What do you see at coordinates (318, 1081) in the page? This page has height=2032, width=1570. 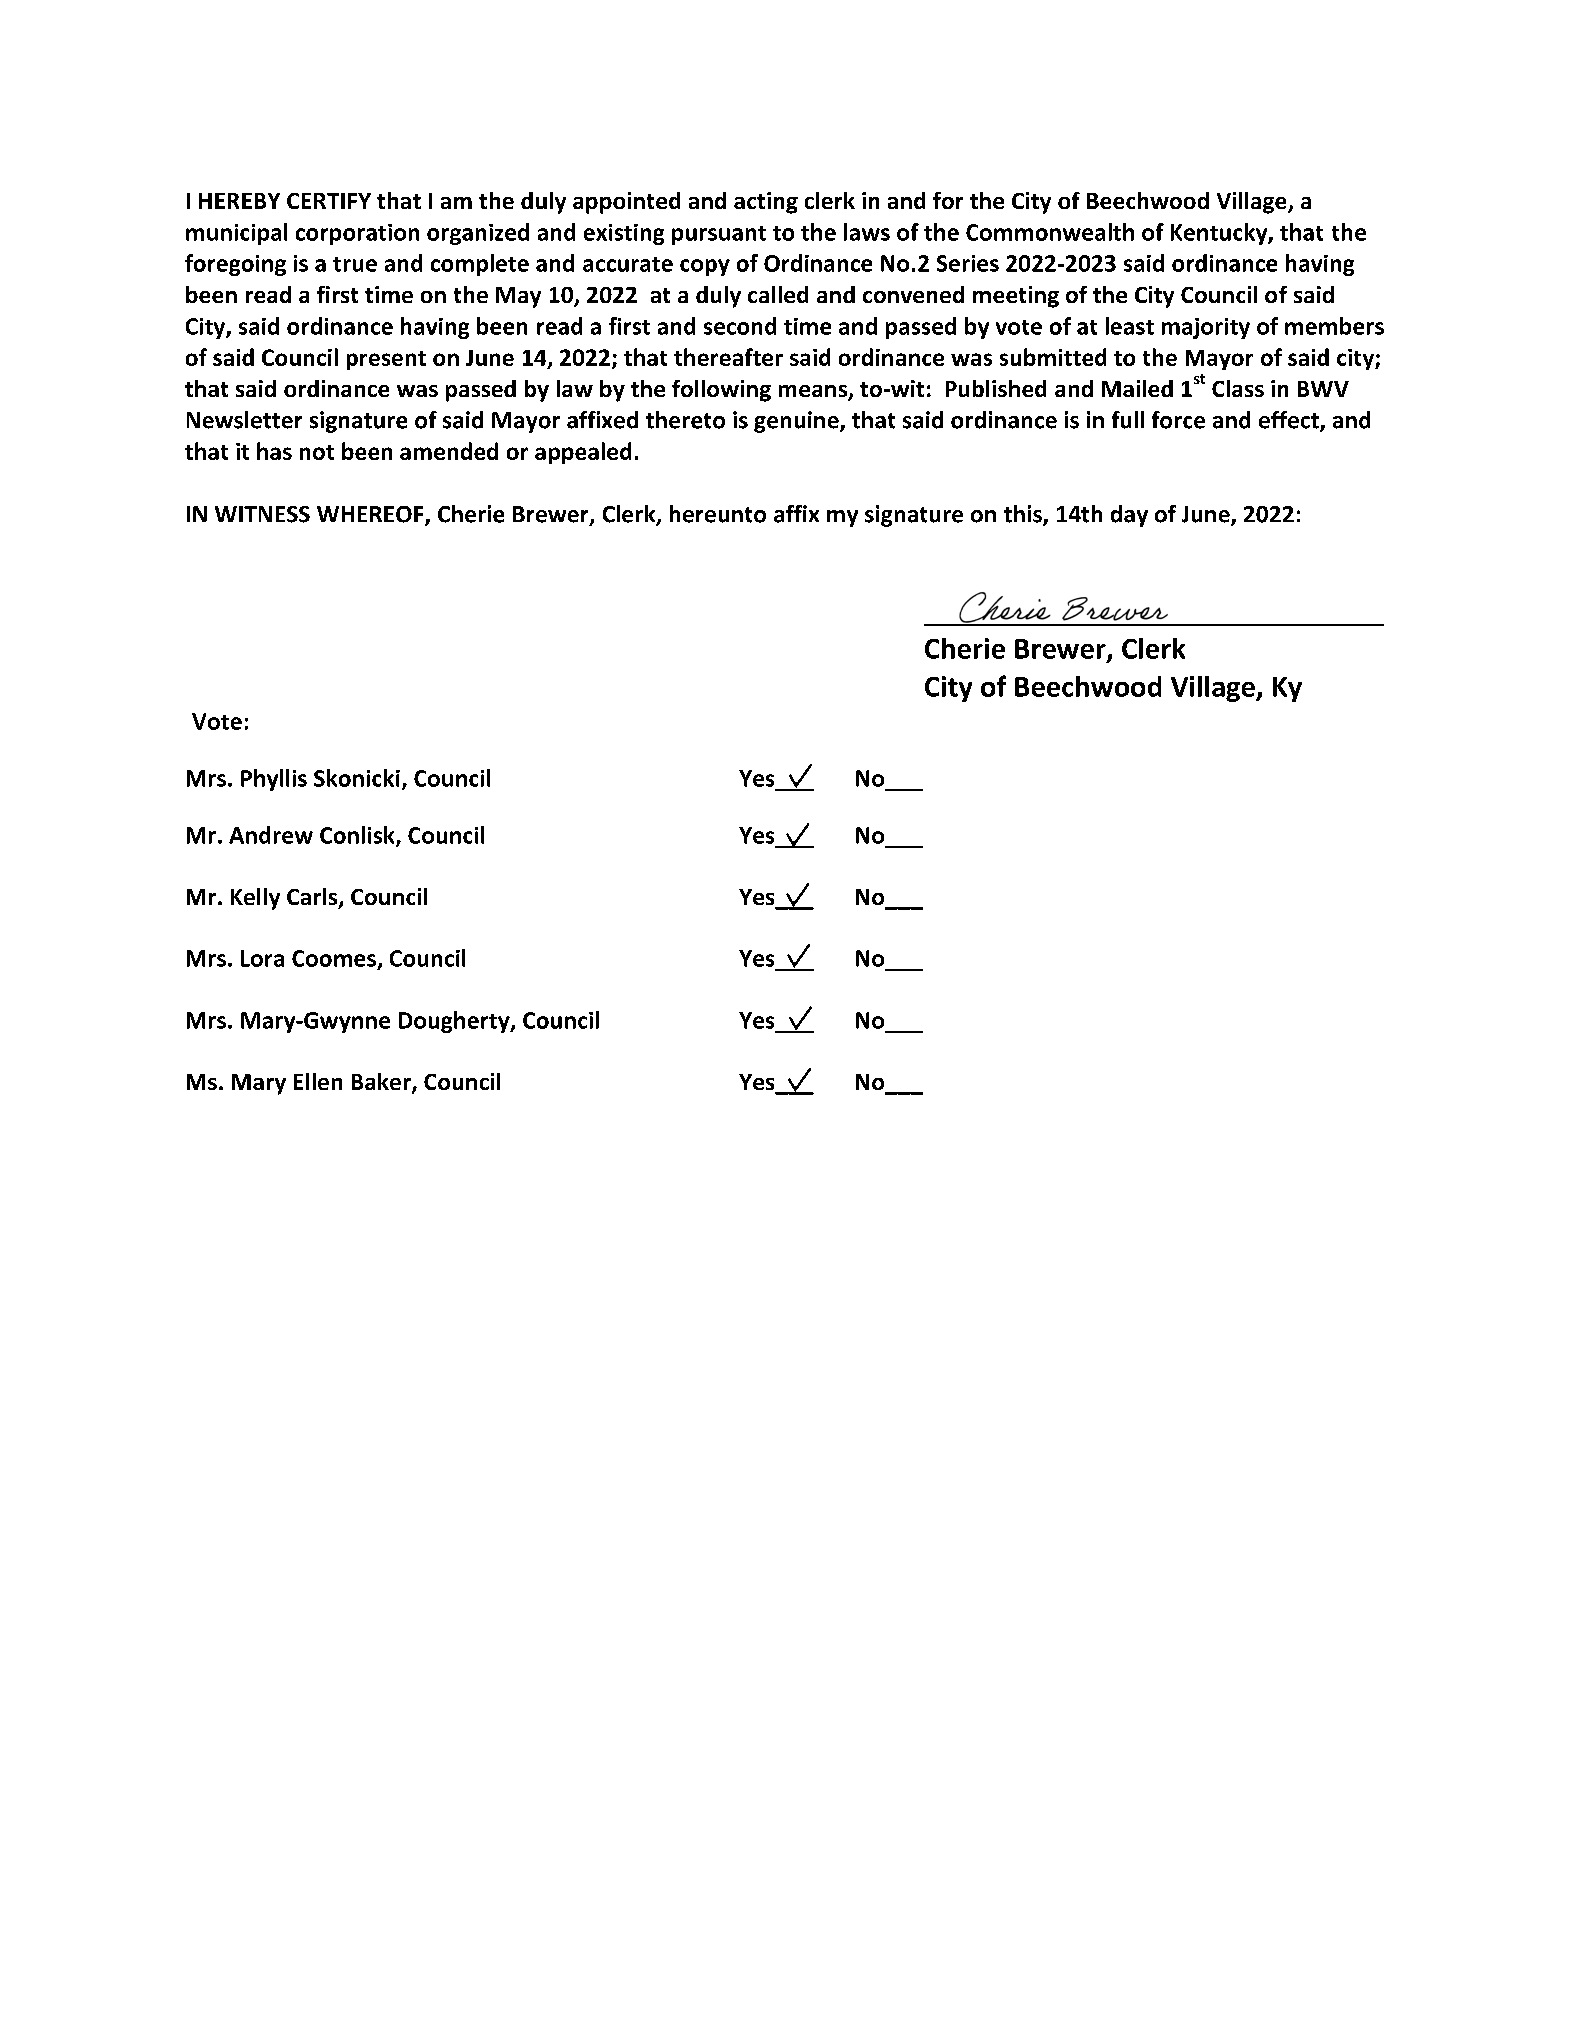 I see `Ellen` at bounding box center [318, 1081].
